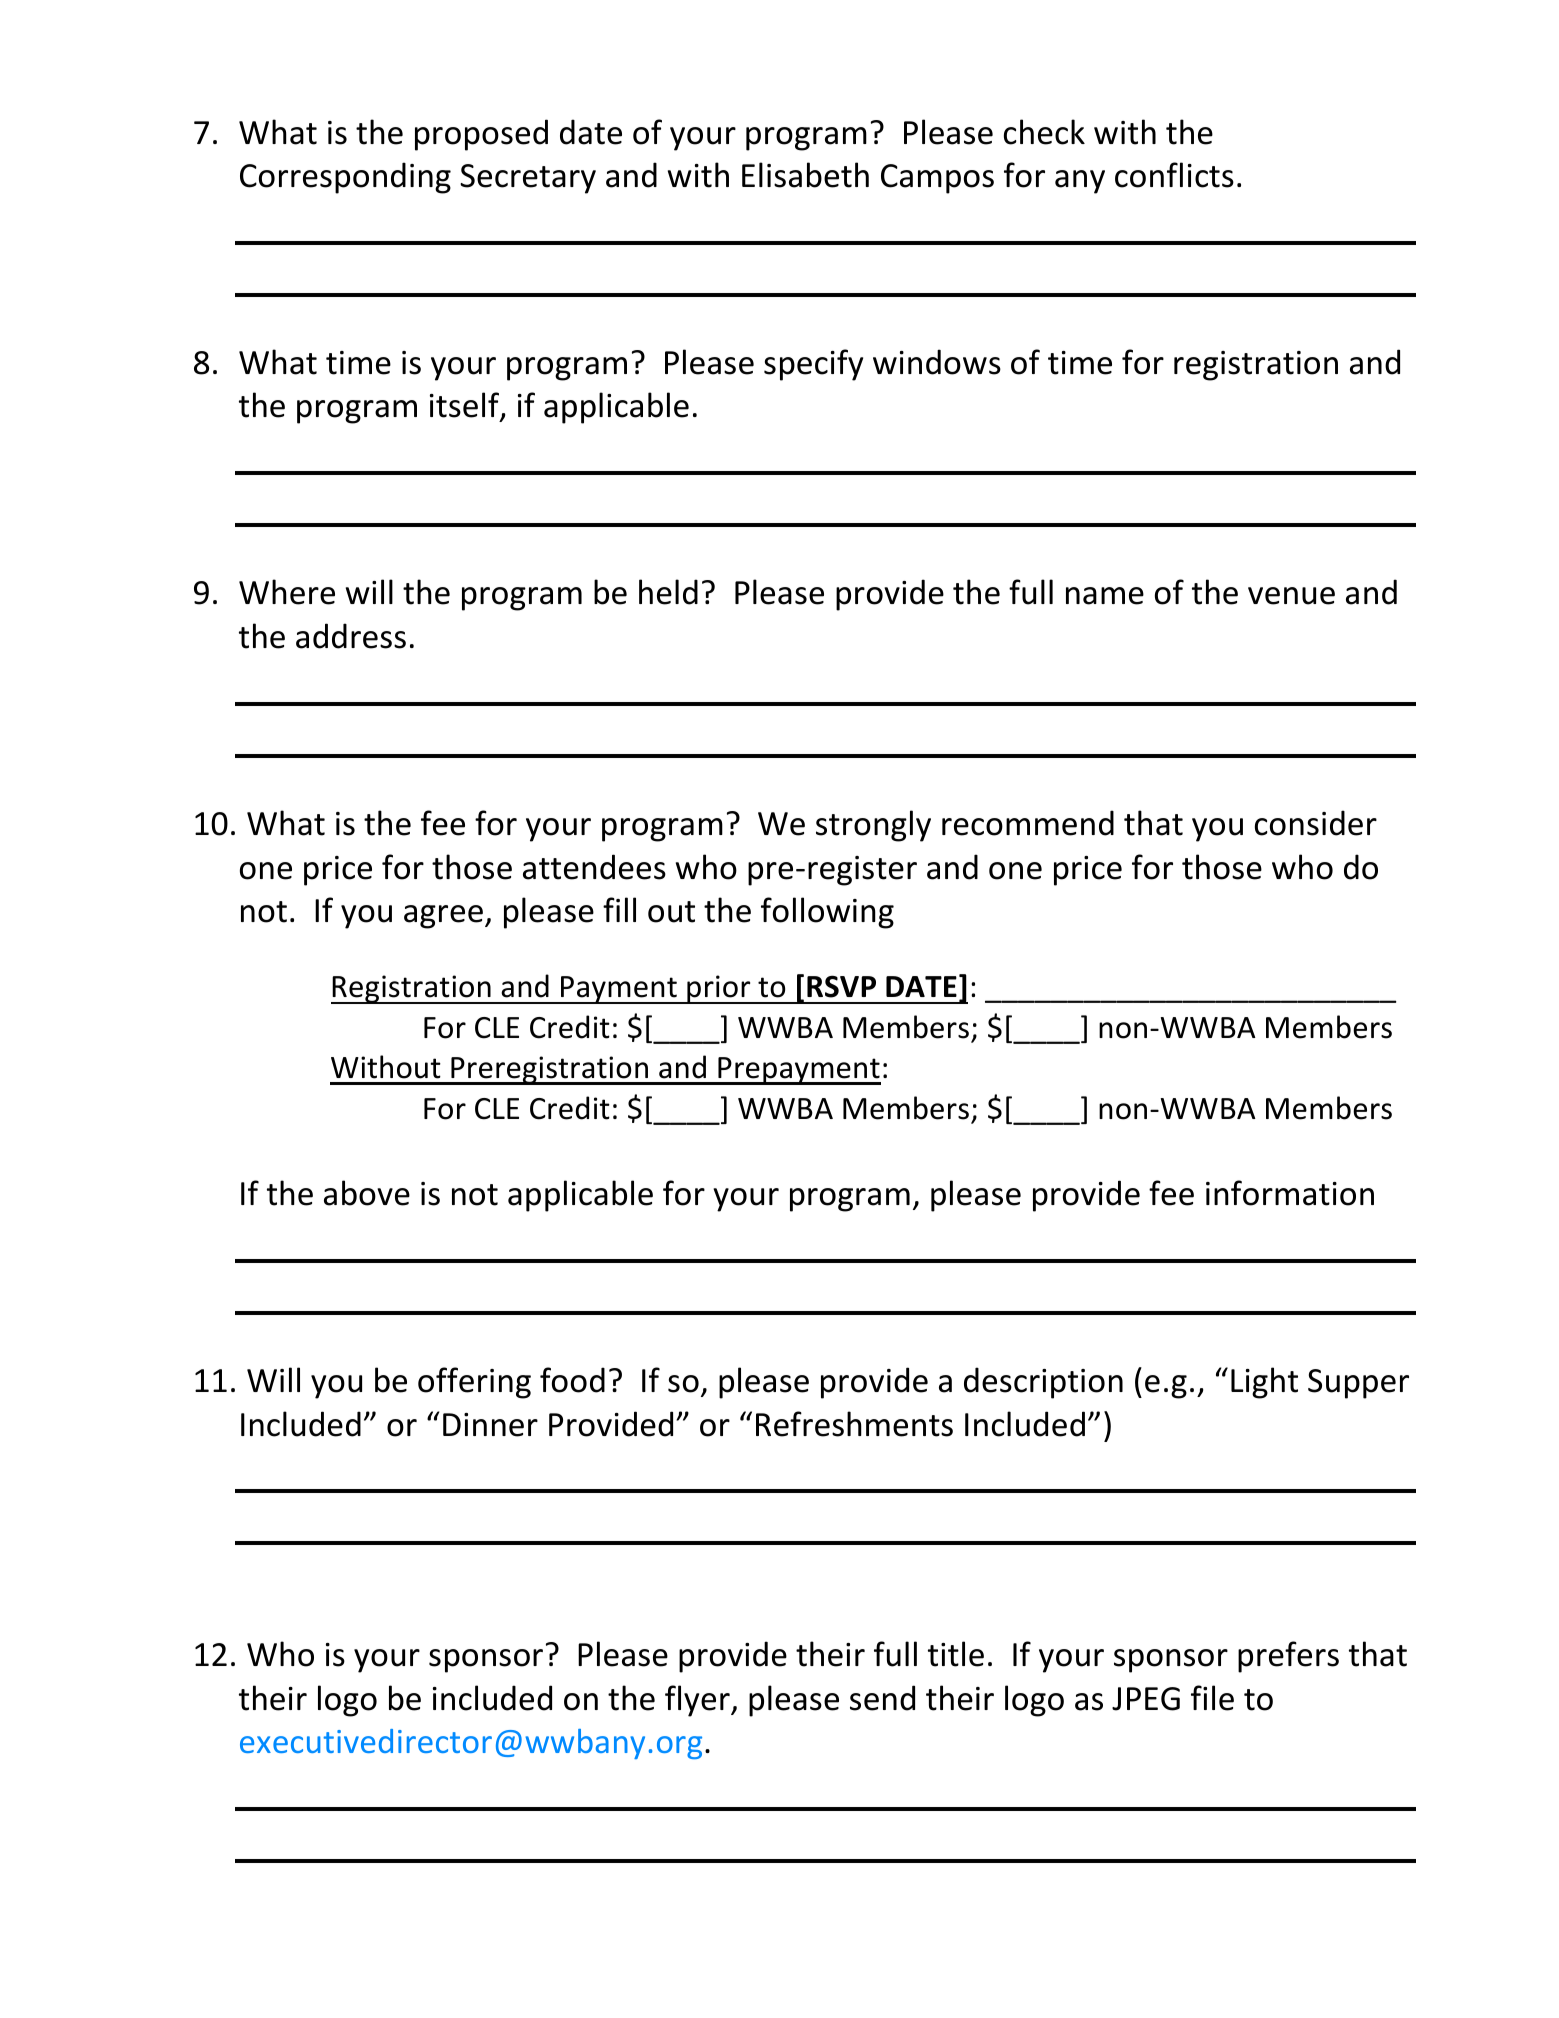  What do you see at coordinates (443, 917) in the page?
I see `agree` at bounding box center [443, 917].
